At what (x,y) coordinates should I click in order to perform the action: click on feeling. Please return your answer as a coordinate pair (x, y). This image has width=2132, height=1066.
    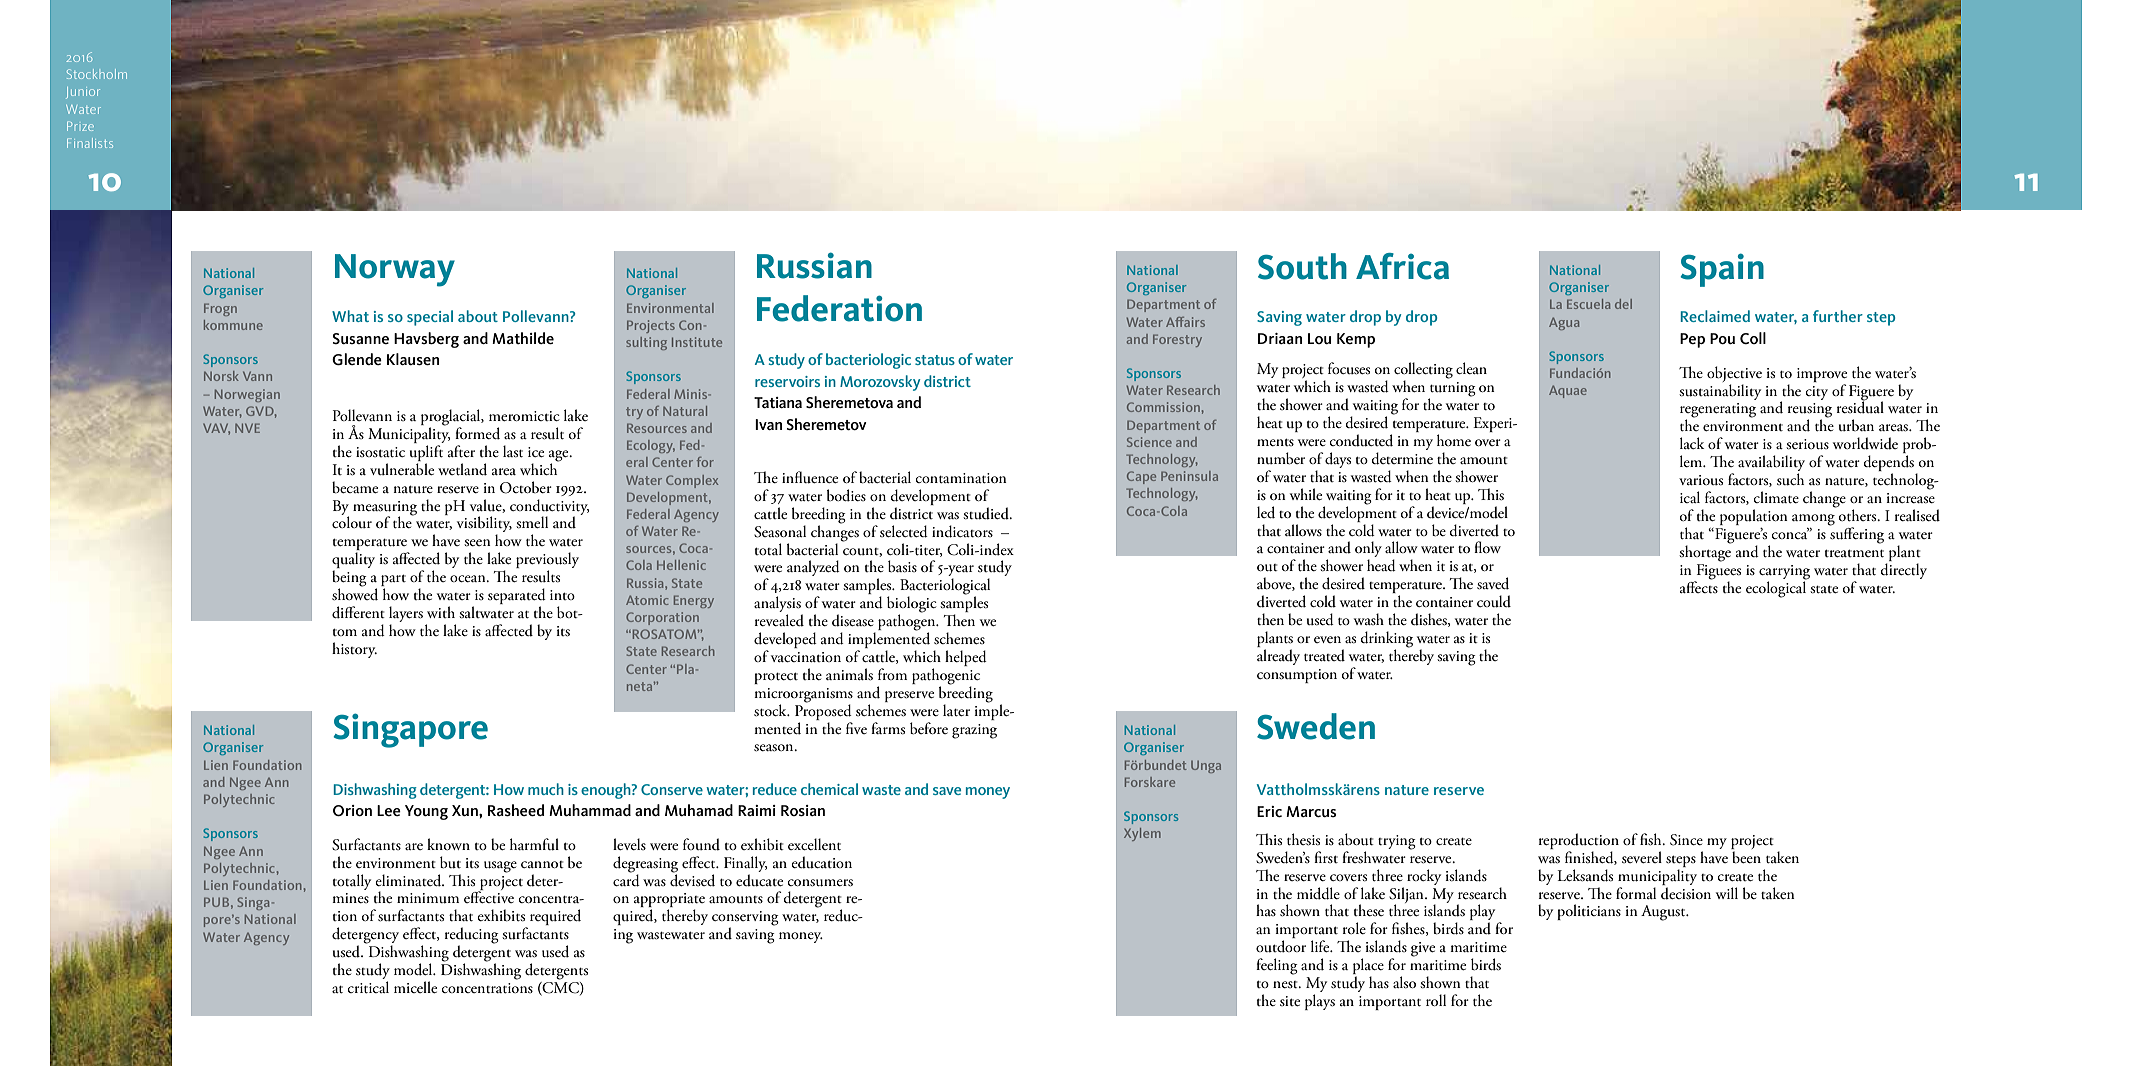
    Looking at the image, I should click on (1277, 966).
